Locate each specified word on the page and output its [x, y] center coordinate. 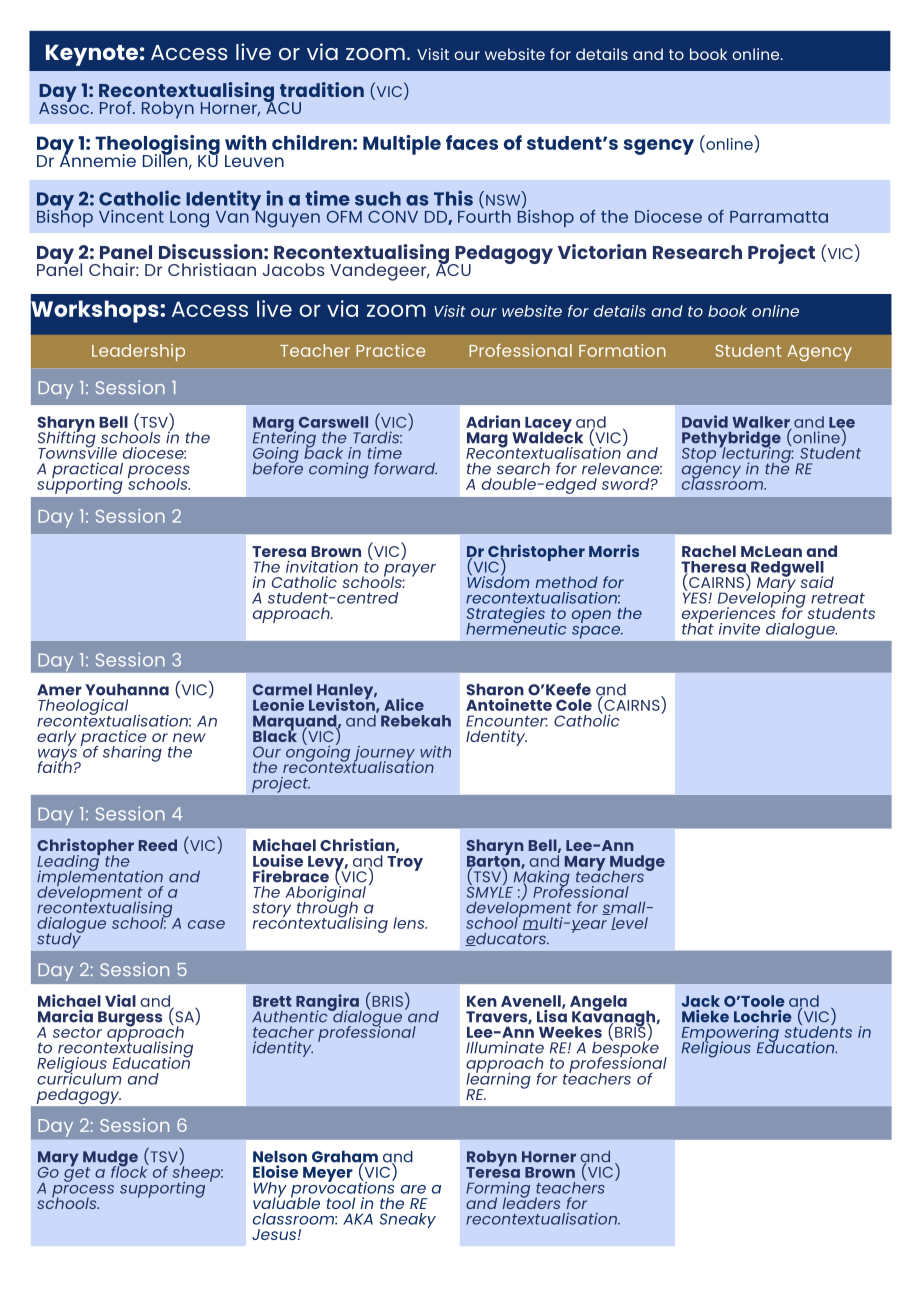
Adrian [493, 421]
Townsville [77, 451]
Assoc [65, 107]
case [206, 924]
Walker [762, 423]
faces [472, 142]
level [629, 923]
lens [410, 923]
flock [130, 1170]
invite [739, 629]
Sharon [495, 689]
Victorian [602, 251]
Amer [59, 690]
